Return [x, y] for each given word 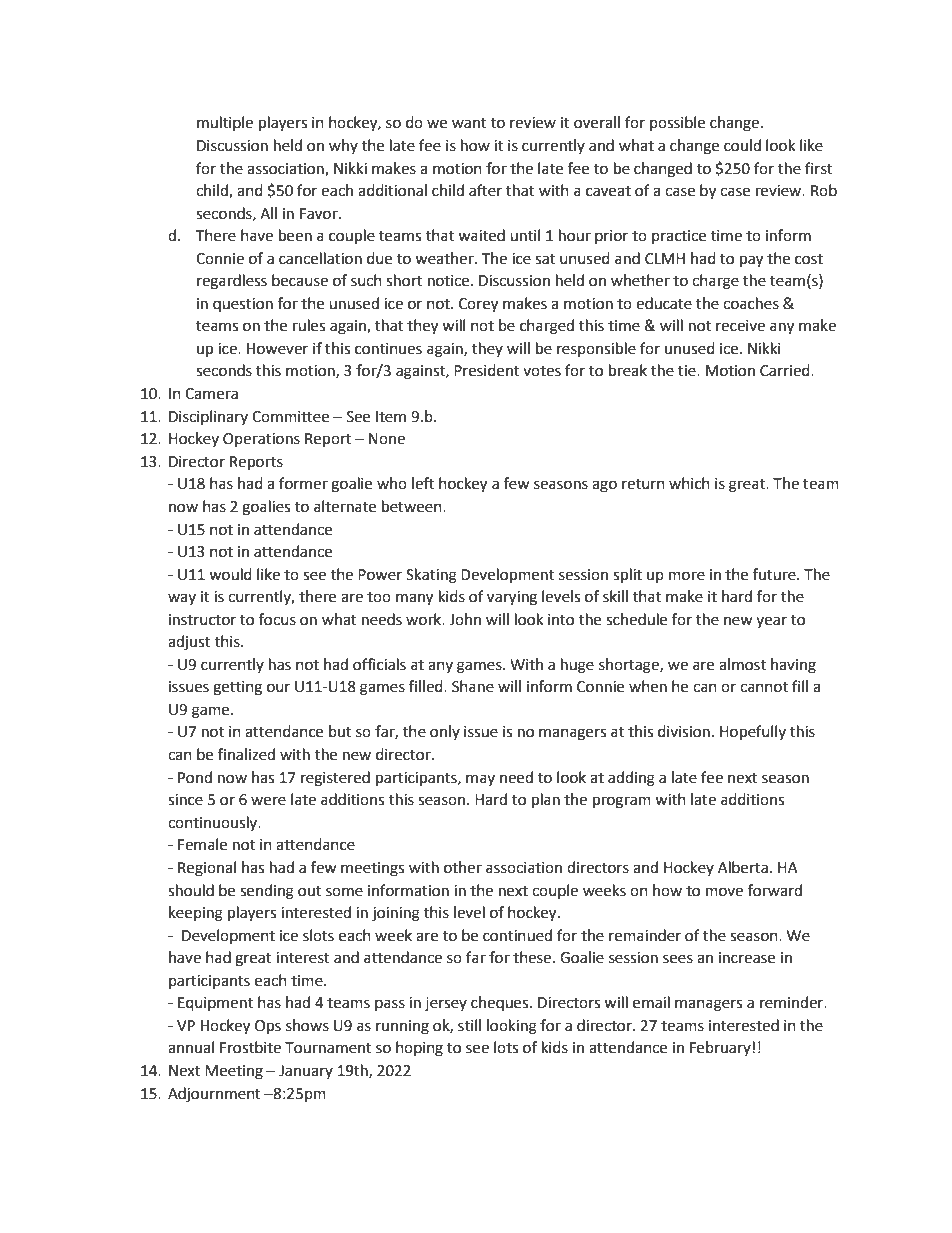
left [423, 483]
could [742, 145]
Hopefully [753, 733]
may [480, 780]
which [689, 483]
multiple [225, 123]
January [306, 1072]
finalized [246, 754]
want [469, 123]
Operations [261, 440]
